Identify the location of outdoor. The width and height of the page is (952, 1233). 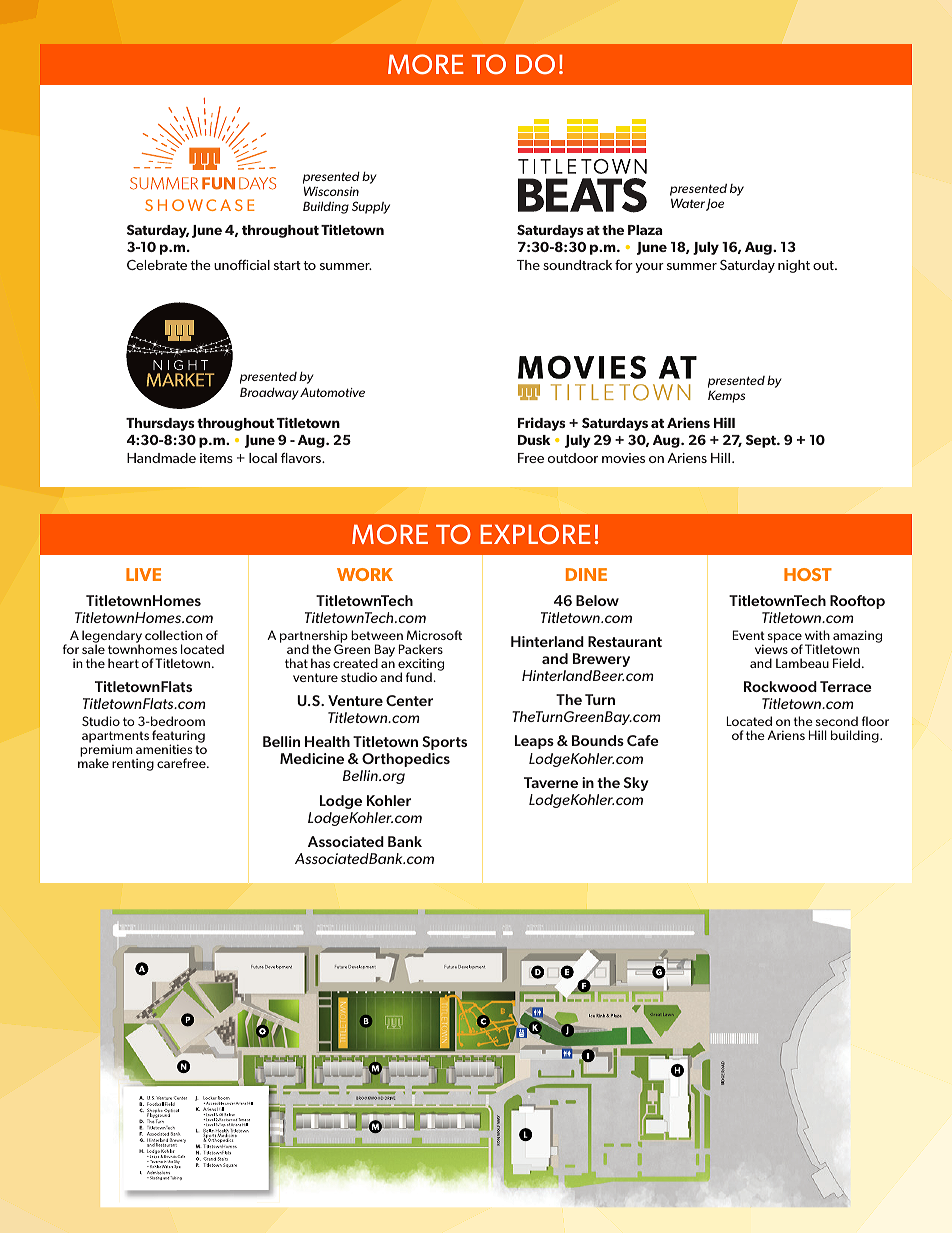
(573, 458).
